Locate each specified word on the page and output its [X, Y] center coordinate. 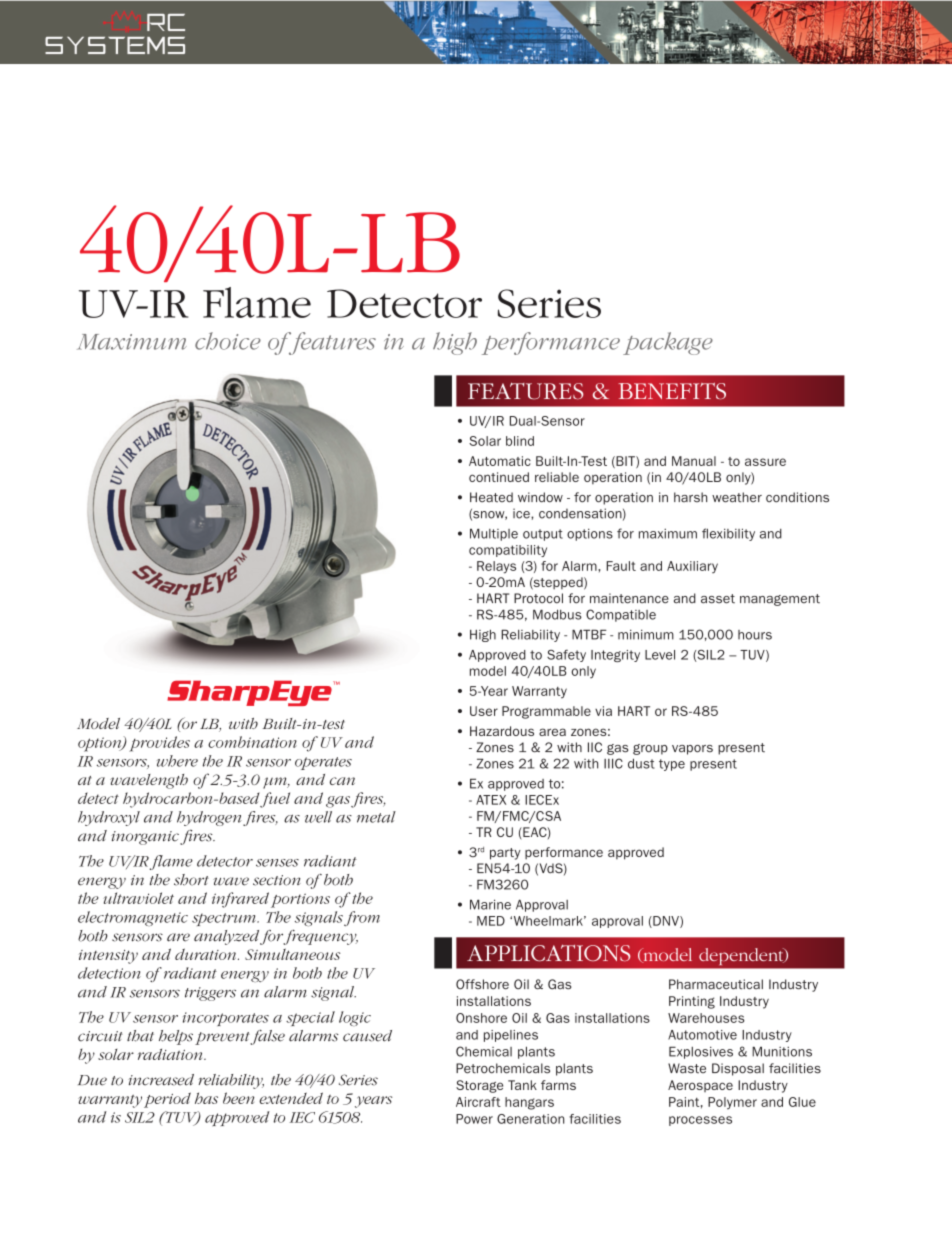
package [668, 343]
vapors [692, 750]
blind [520, 441]
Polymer [732, 1103]
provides [159, 744]
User [484, 711]
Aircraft [478, 1102]
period [167, 1100]
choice [228, 341]
